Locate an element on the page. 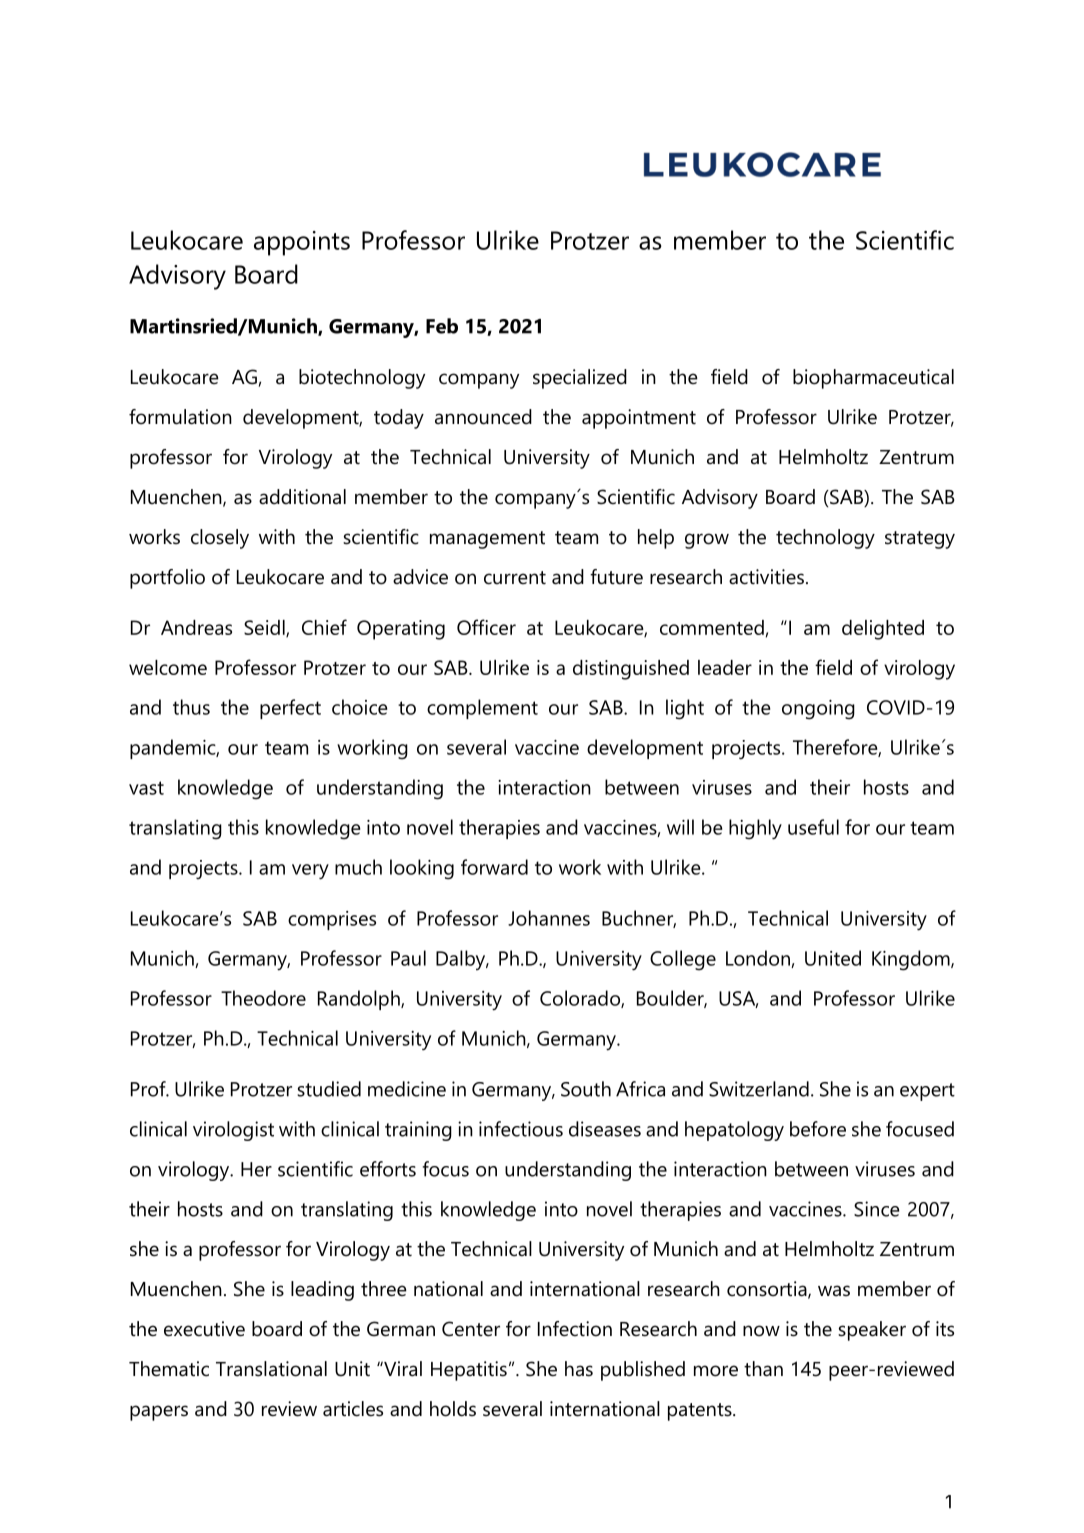  appoints is located at coordinates (302, 243).
